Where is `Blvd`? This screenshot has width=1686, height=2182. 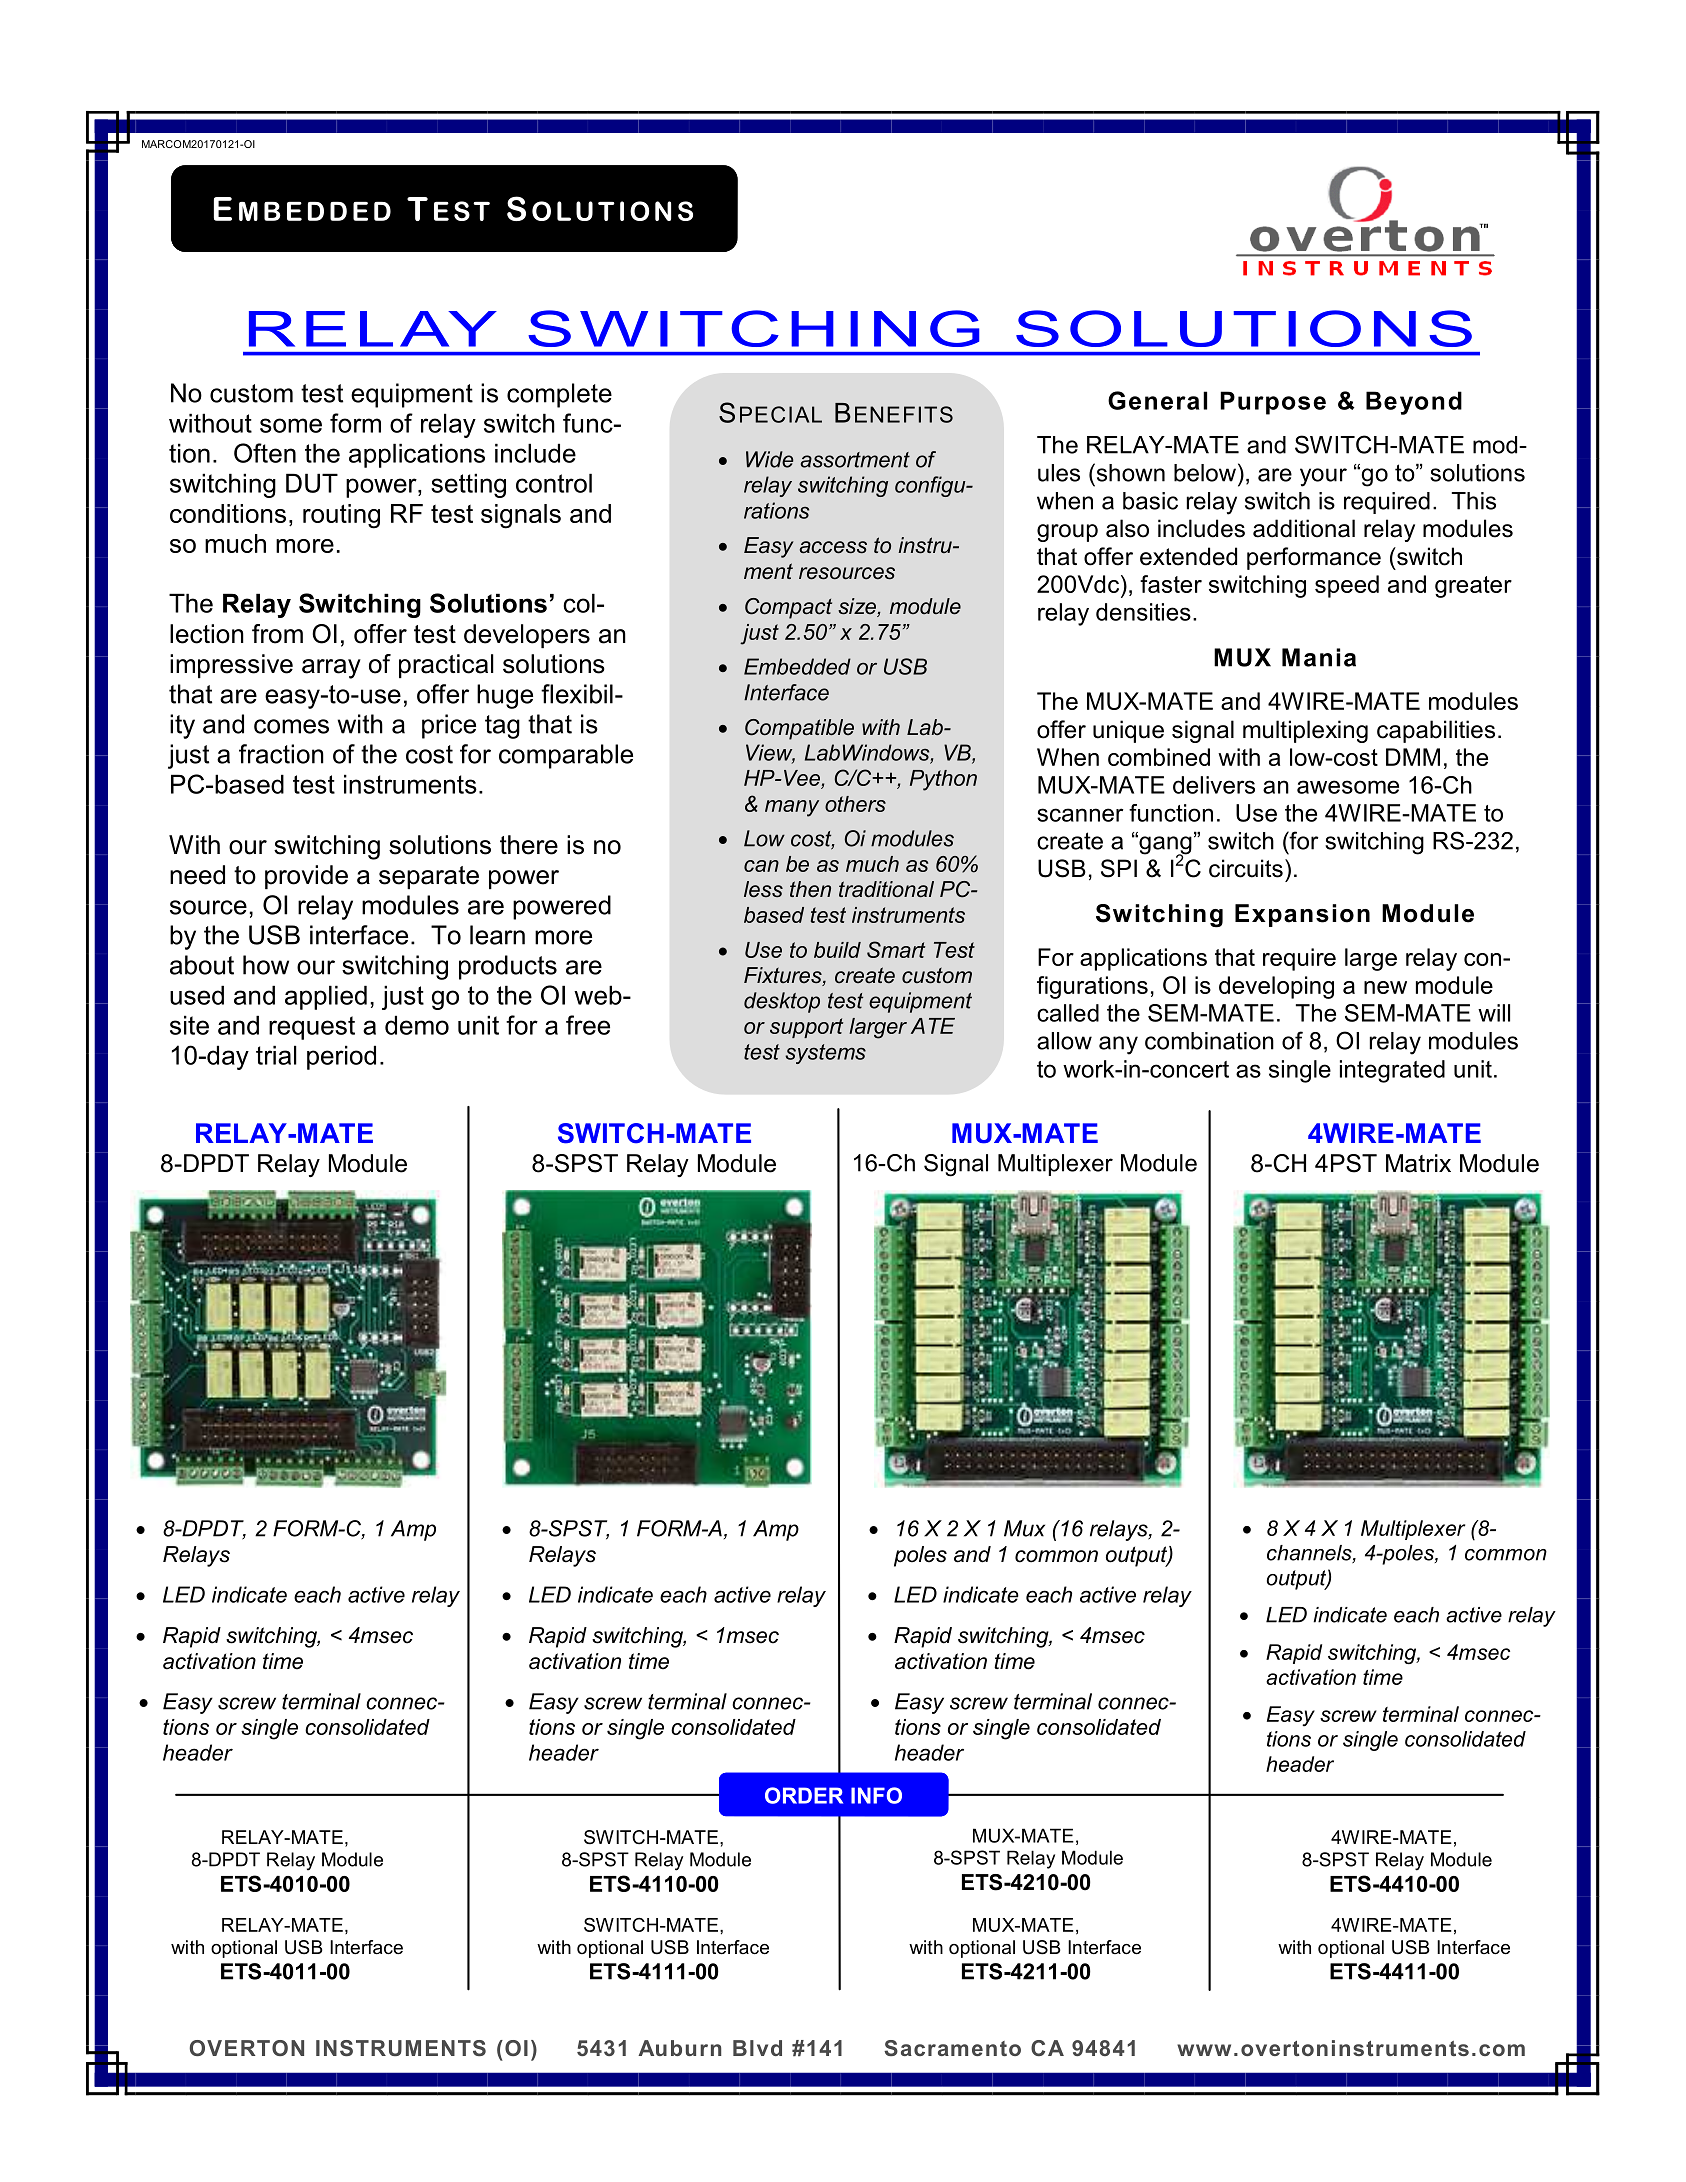 Blvd is located at coordinates (757, 2048).
